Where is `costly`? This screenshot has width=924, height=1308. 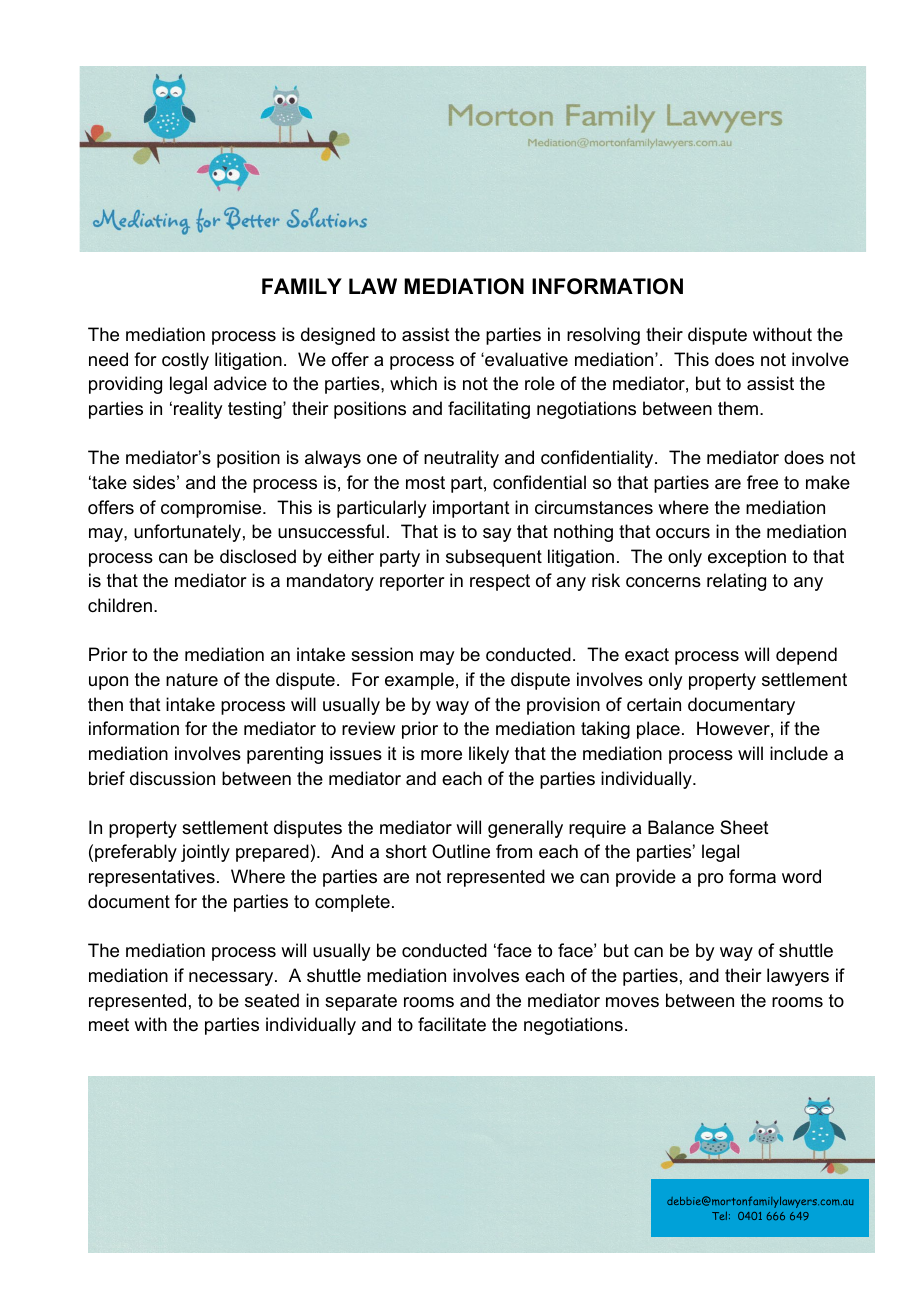
costly is located at coordinates (185, 361).
